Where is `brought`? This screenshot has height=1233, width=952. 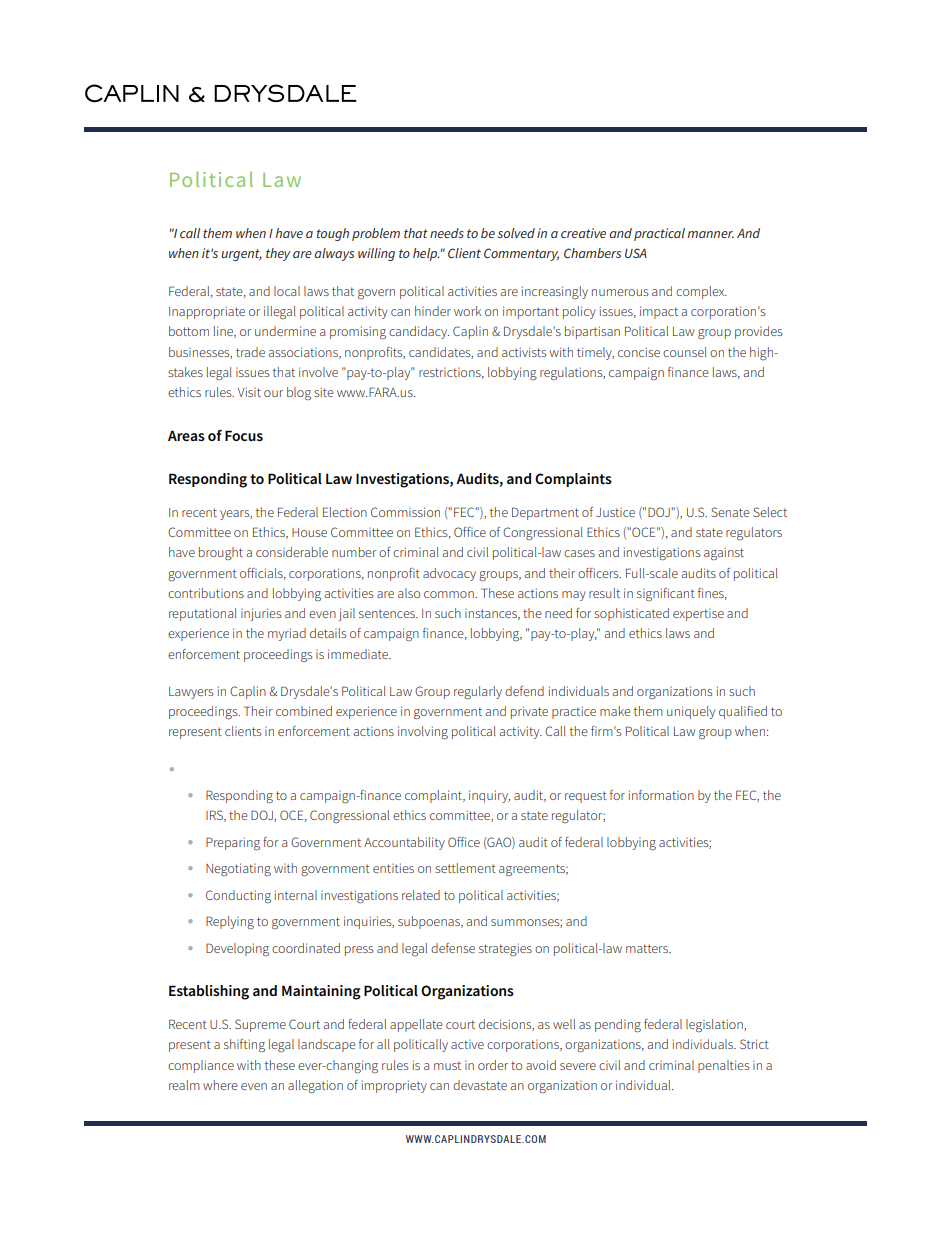
brought is located at coordinates (221, 553).
